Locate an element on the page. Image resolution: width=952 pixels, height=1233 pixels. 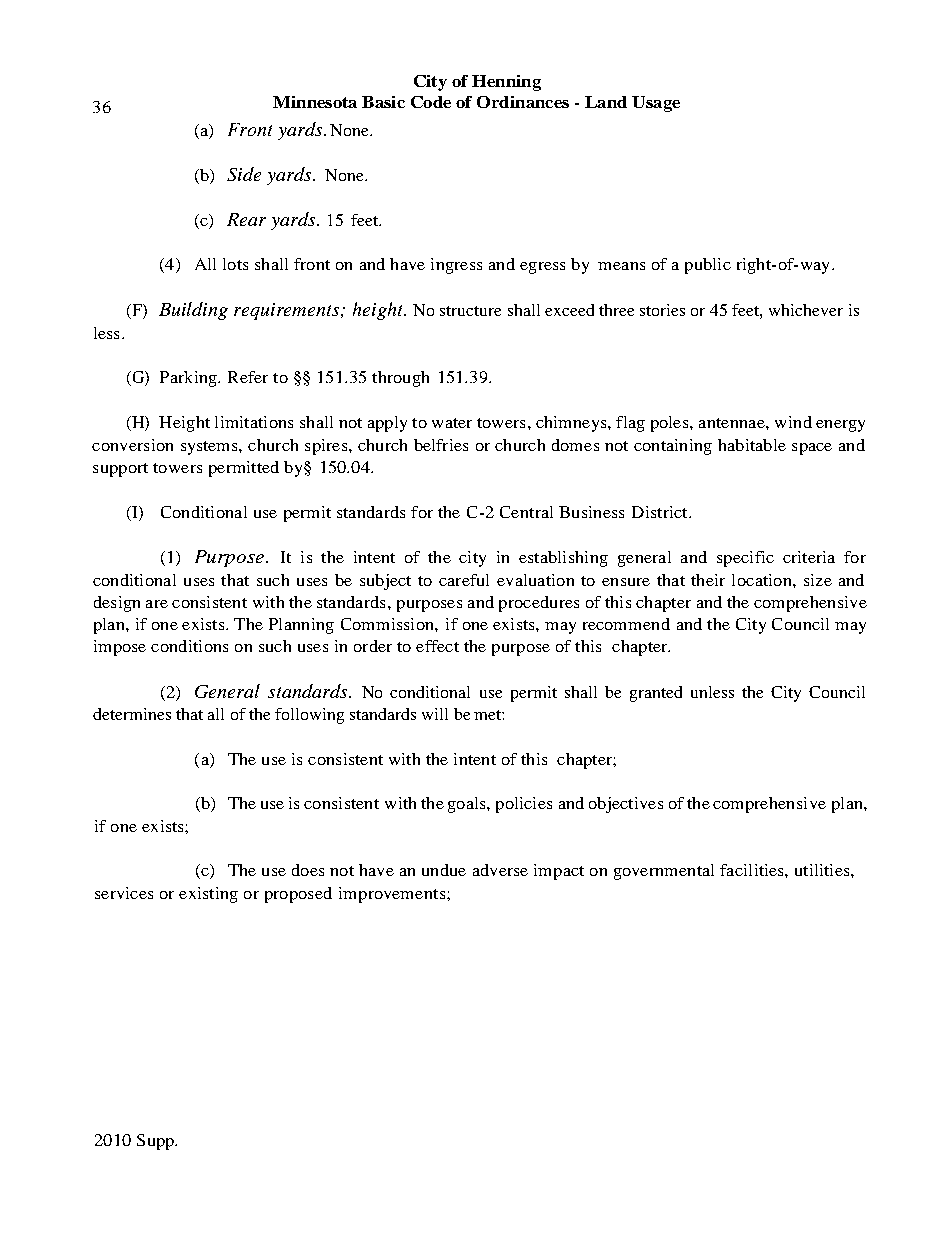
Minnesota is located at coordinates (315, 102).
